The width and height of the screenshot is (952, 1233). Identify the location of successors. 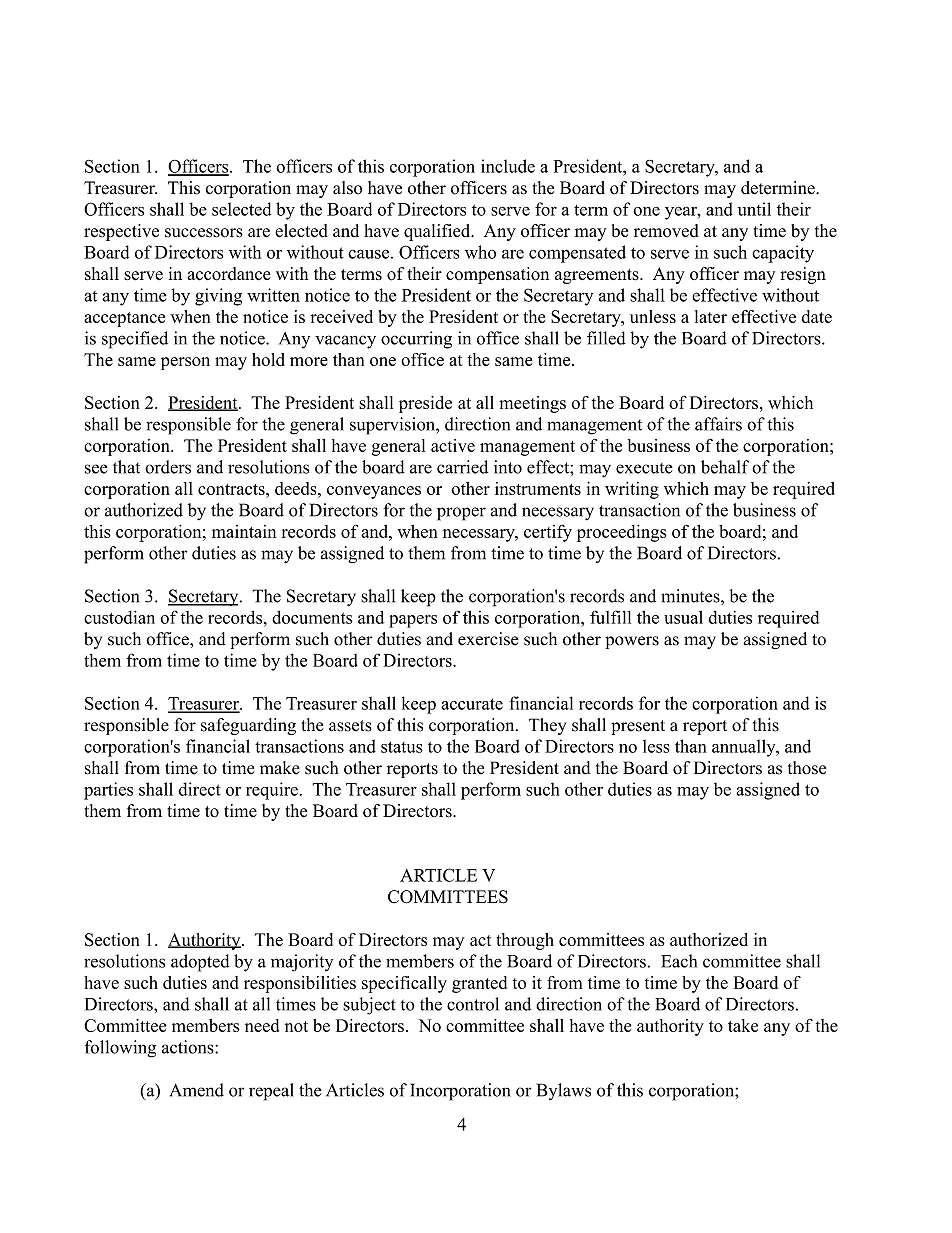
(204, 233).
